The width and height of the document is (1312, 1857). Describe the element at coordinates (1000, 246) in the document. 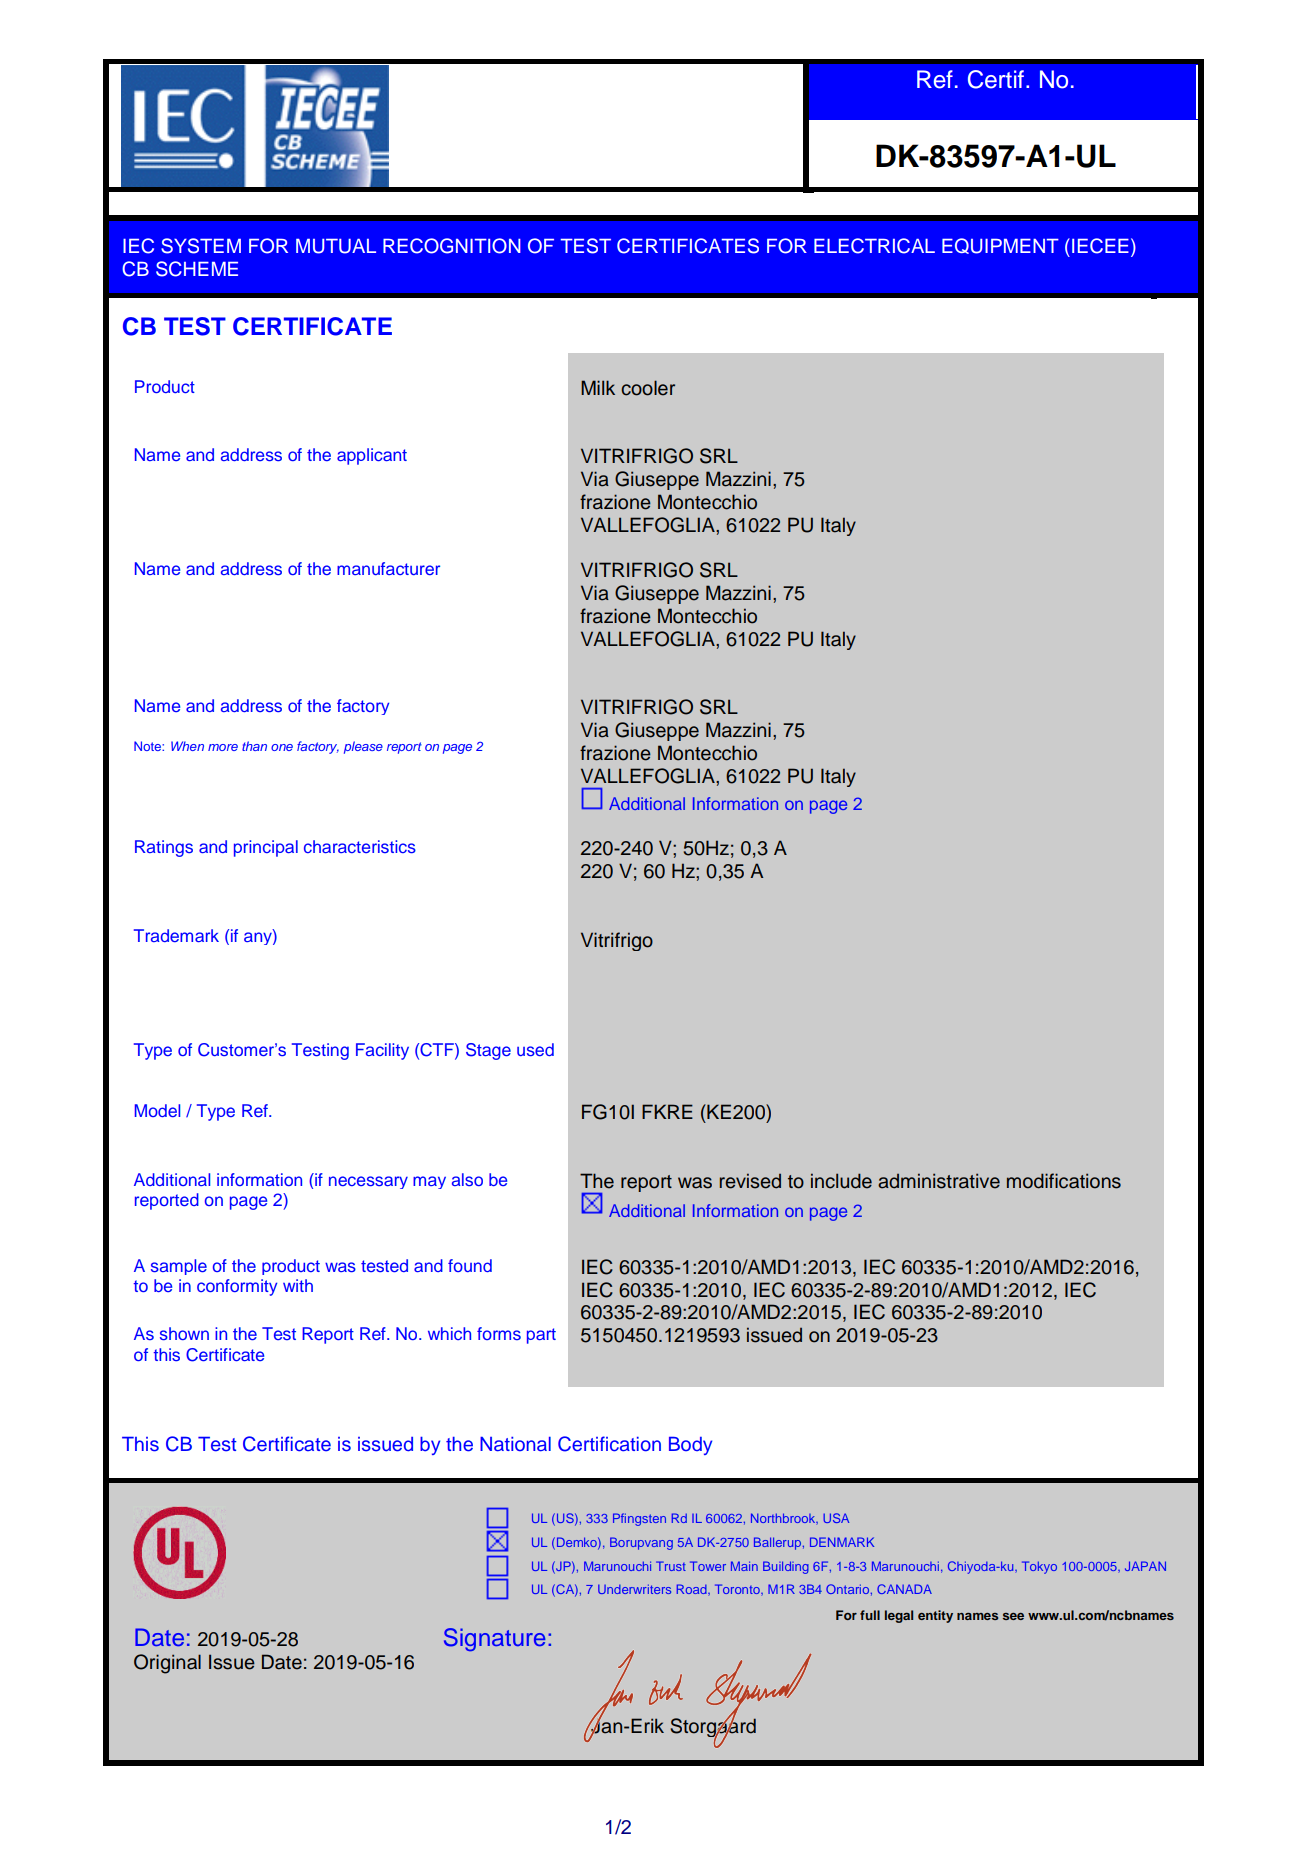

I see `EQUIPMENT` at that location.
